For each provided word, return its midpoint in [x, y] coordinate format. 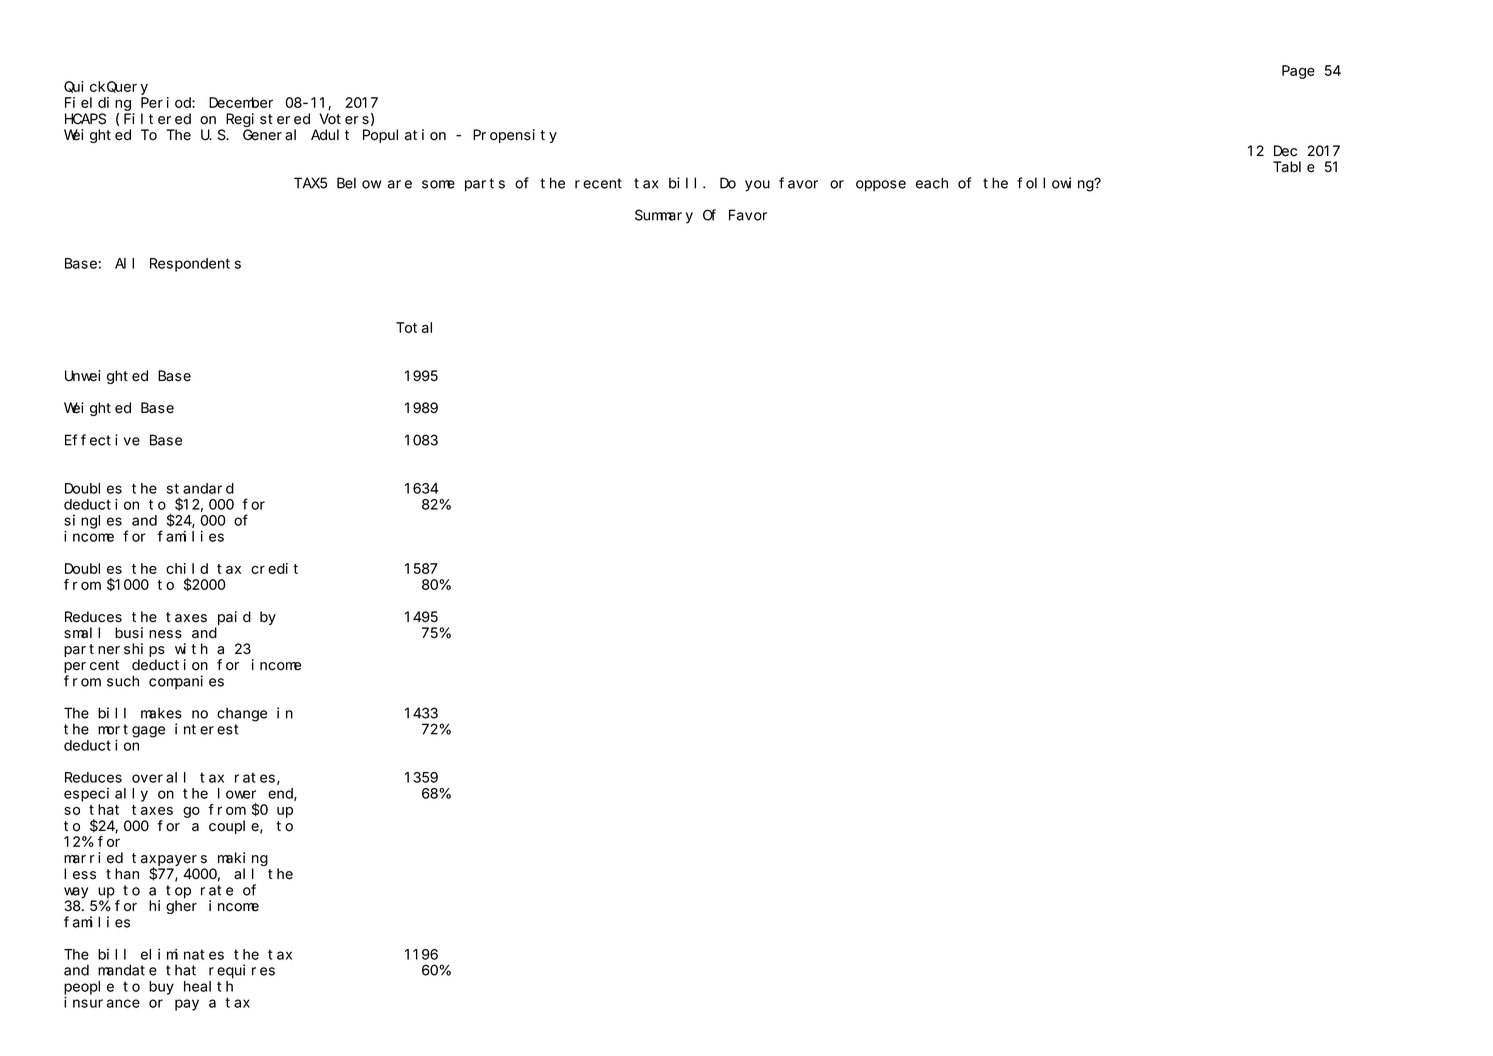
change [242, 714]
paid [234, 618]
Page [1298, 72]
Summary [664, 217]
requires [242, 971]
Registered [268, 120]
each [932, 183]
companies [186, 682]
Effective [102, 440]
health [208, 986]
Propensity [515, 136]
